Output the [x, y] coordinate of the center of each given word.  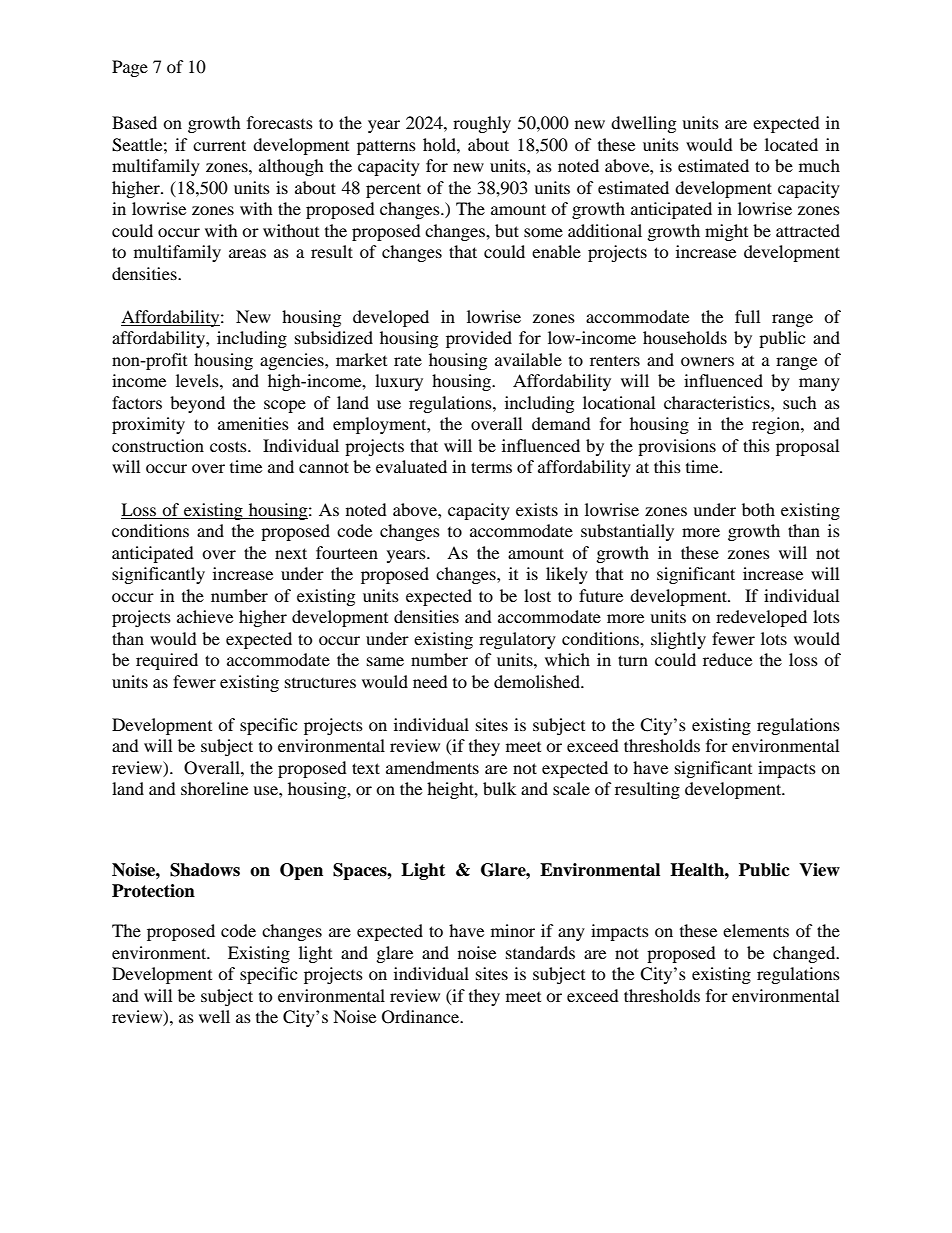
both [758, 509]
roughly [482, 124]
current [219, 145]
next [291, 553]
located [791, 144]
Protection [153, 891]
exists [537, 509]
